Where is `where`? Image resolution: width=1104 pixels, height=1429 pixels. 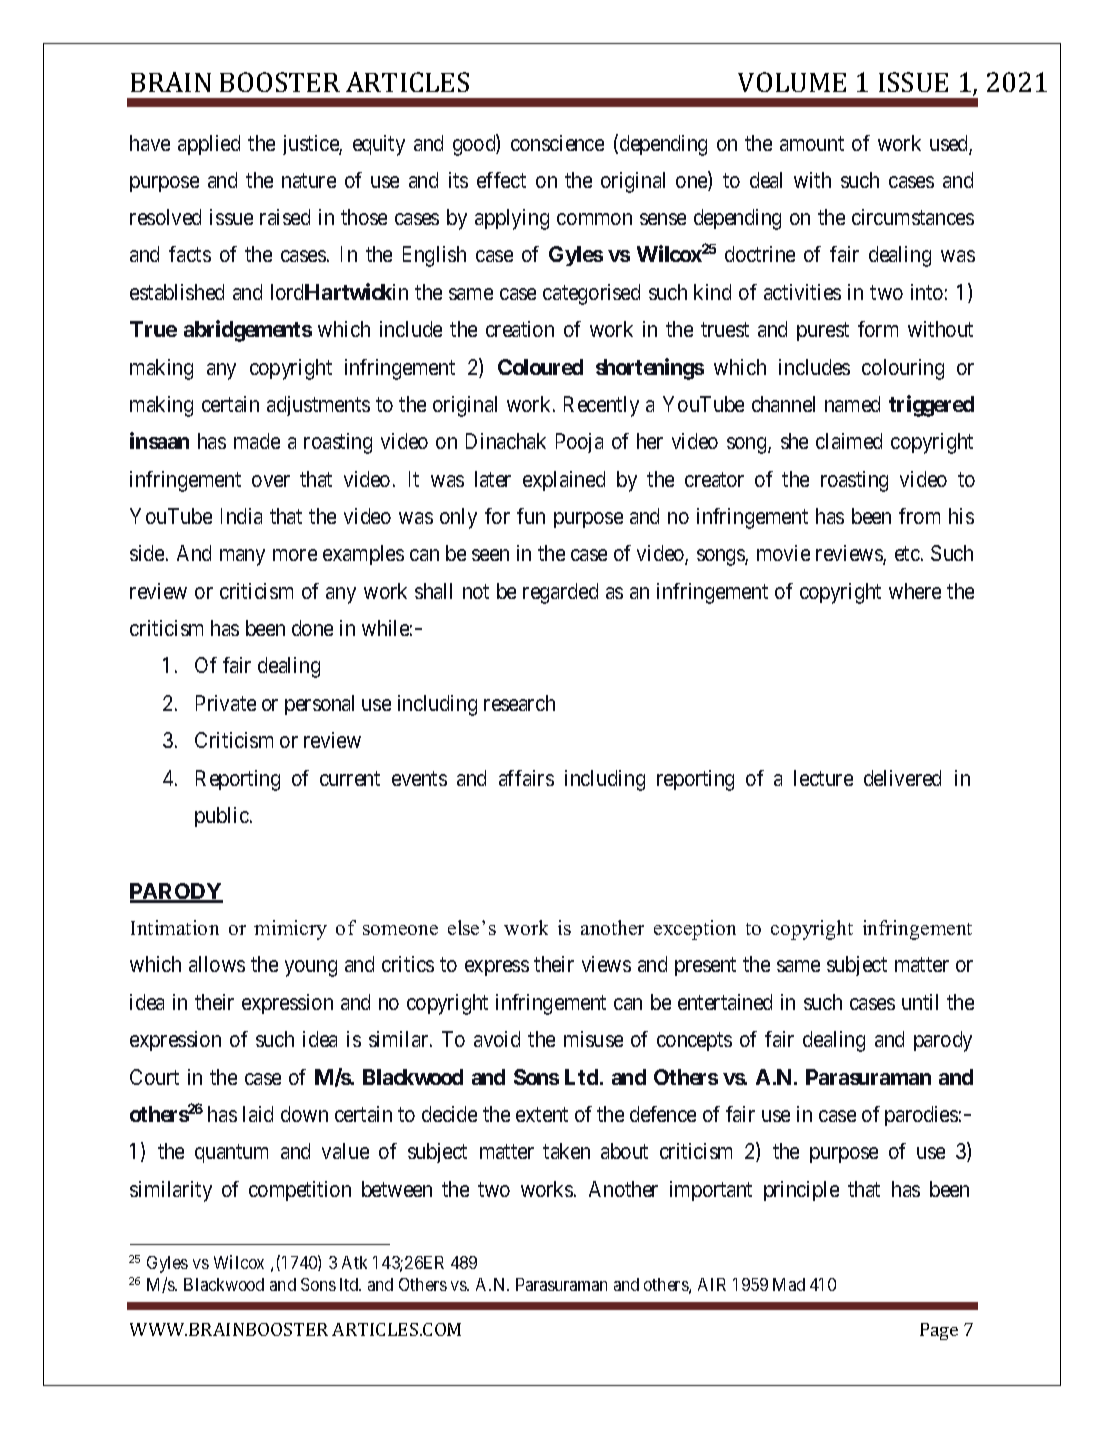 where is located at coordinates (915, 591).
